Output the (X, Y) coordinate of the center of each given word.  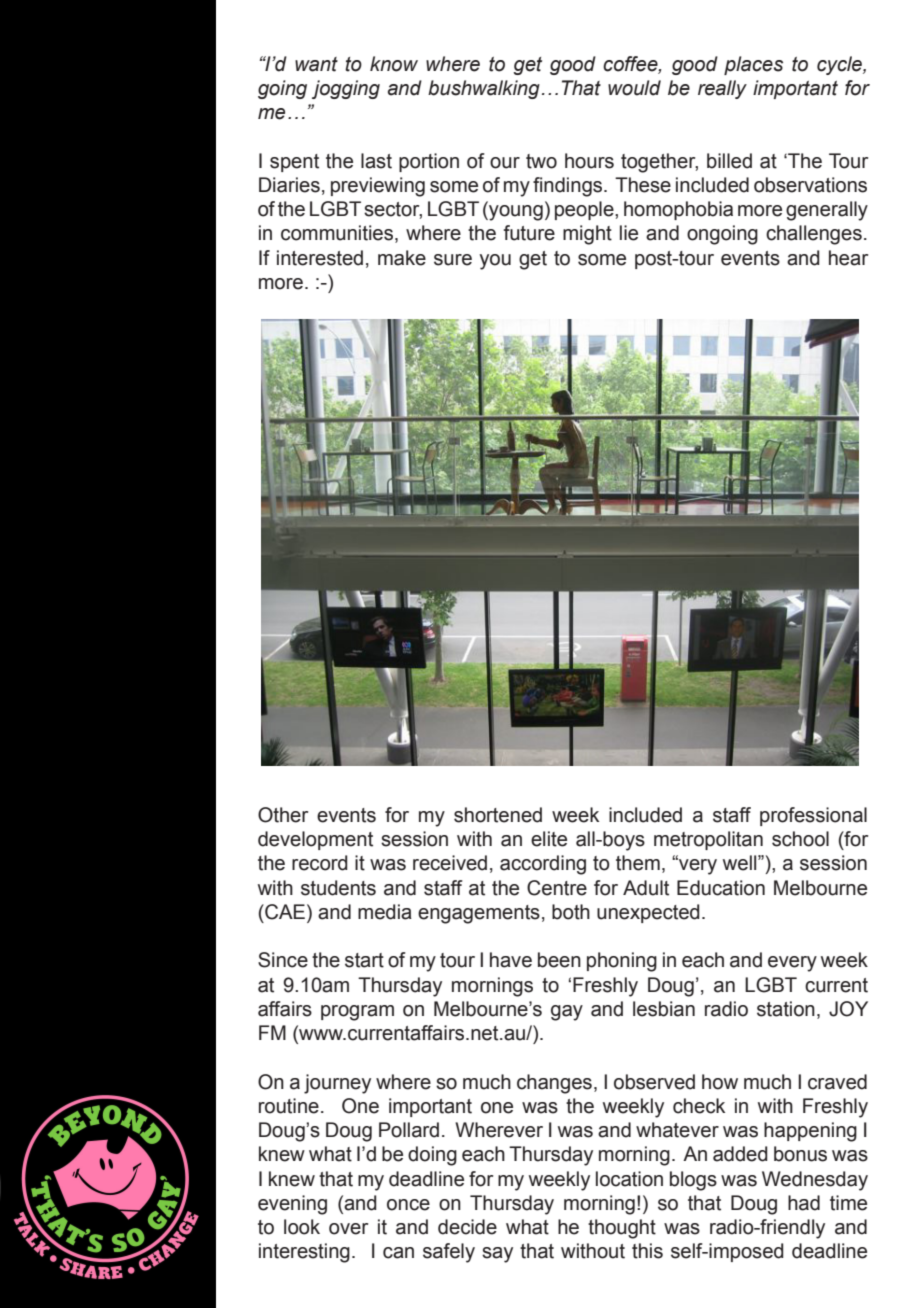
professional (813, 816)
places (753, 65)
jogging (346, 89)
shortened (498, 815)
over (348, 1229)
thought (622, 1229)
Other (283, 815)
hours (589, 161)
